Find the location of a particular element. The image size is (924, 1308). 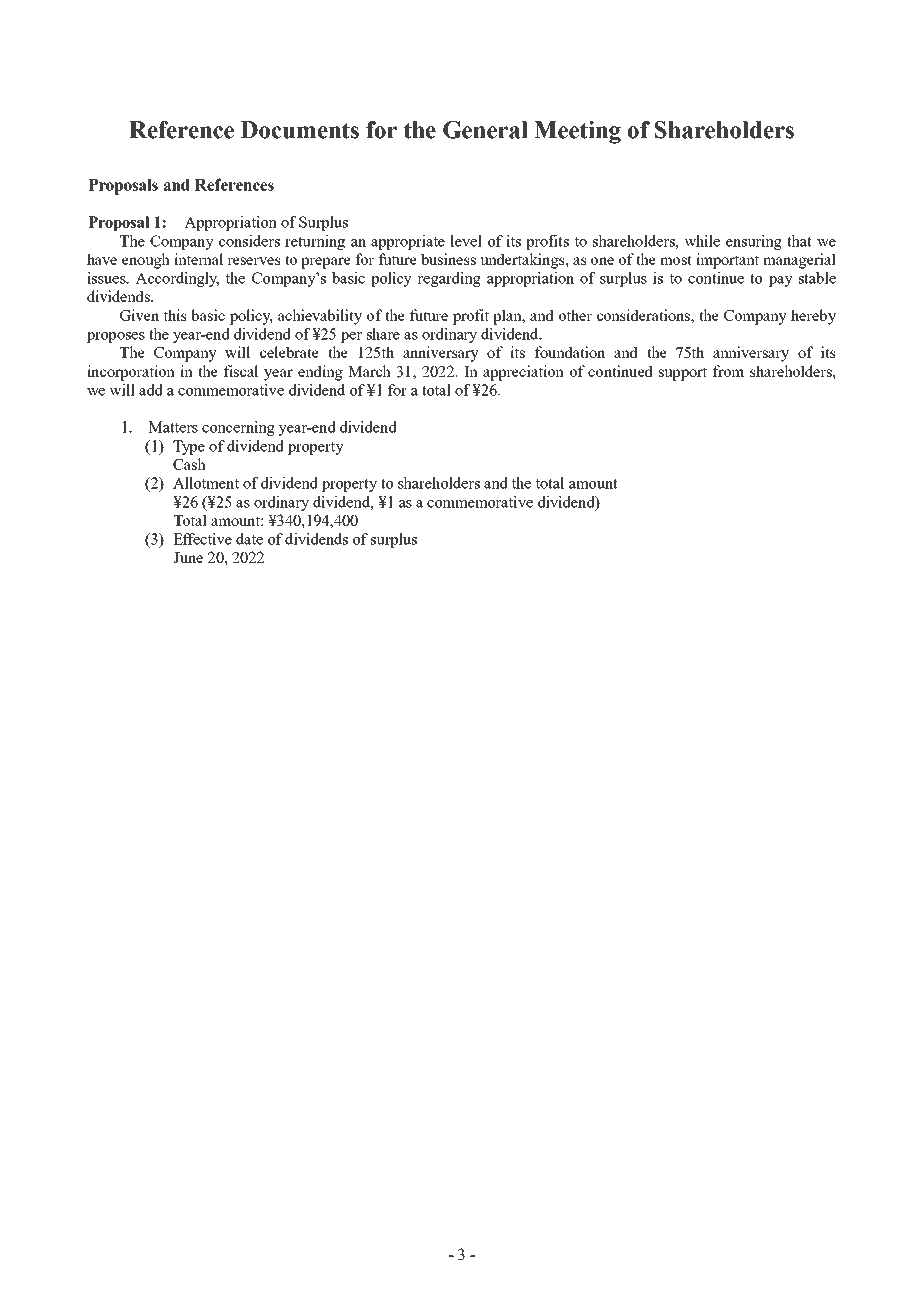

Meeting is located at coordinates (577, 132).
